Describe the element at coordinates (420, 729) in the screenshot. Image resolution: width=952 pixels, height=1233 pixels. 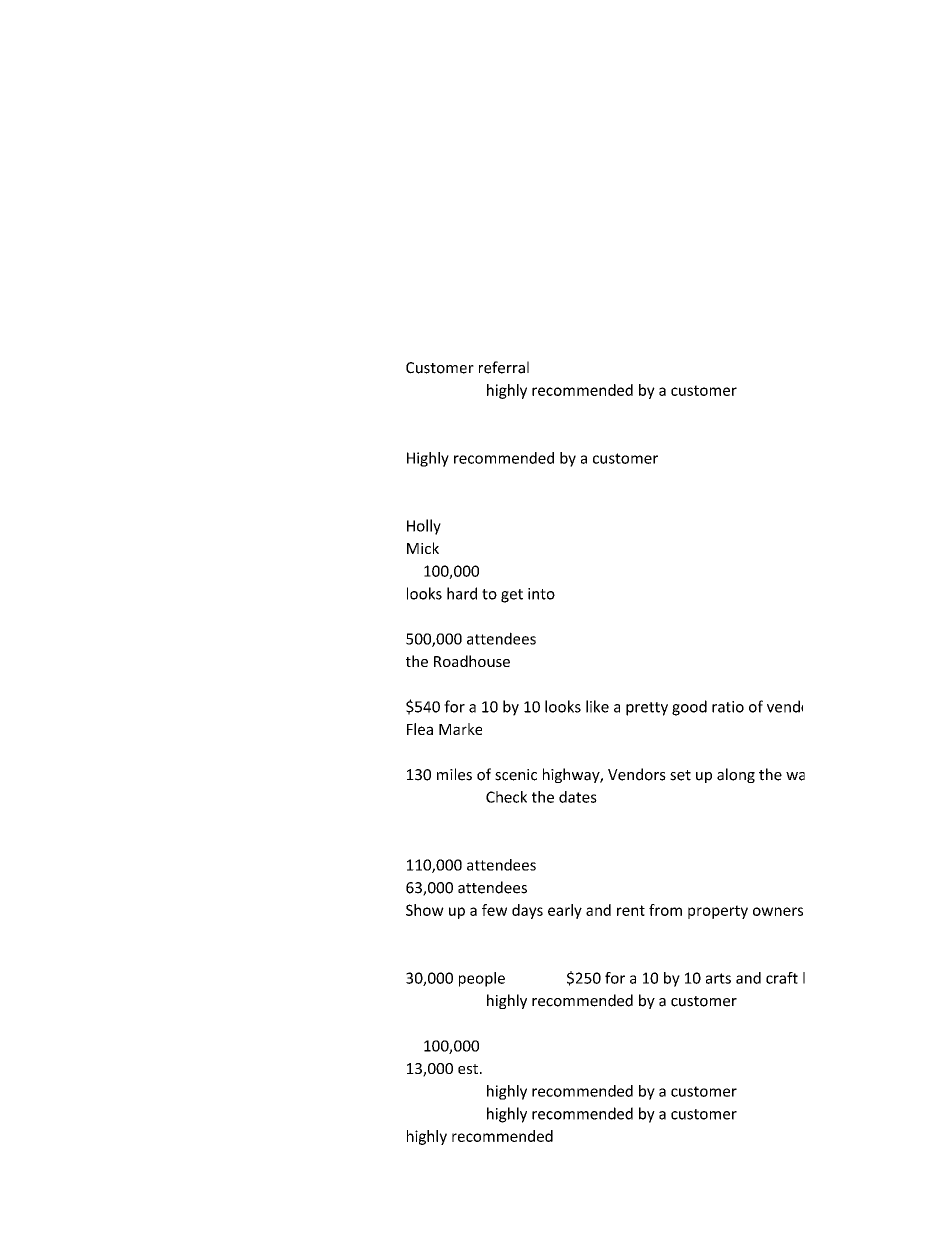
I see `Flea` at that location.
